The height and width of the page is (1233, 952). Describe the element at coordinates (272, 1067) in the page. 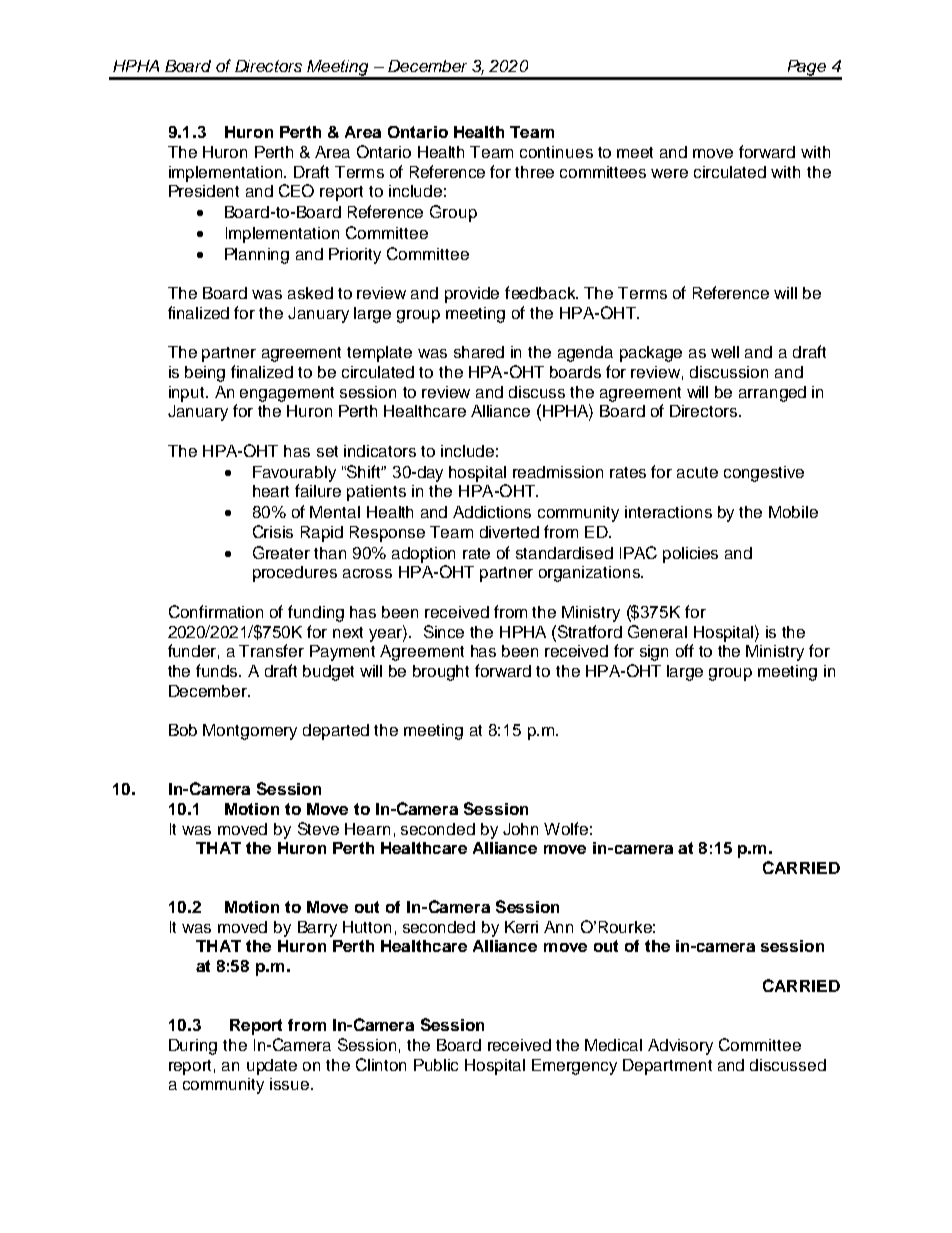

I see `update` at that location.
